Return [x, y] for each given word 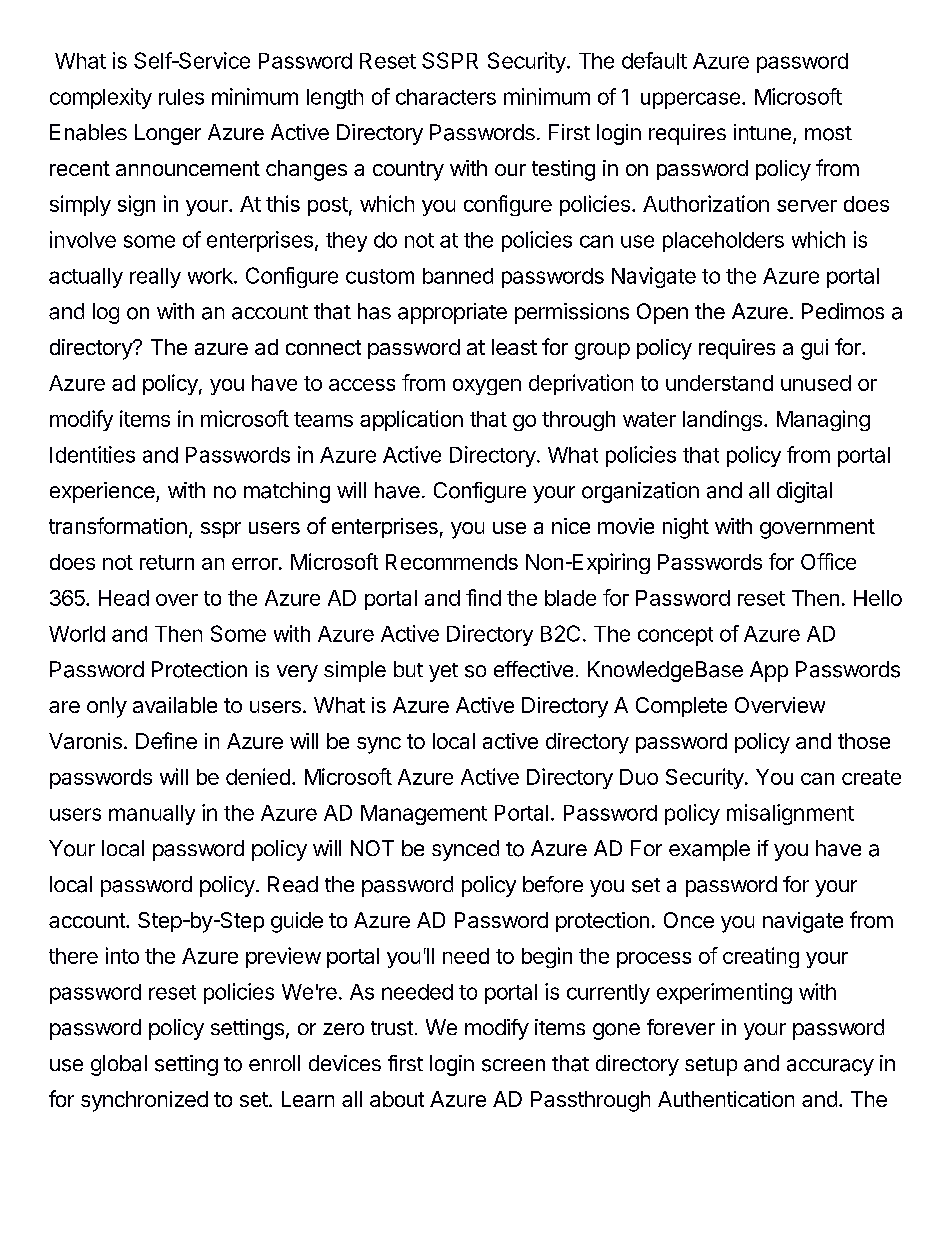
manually [152, 815]
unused [816, 383]
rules [181, 97]
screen [513, 1065]
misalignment [790, 814]
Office [828, 561]
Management [424, 815]
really [155, 278]
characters [446, 97]
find [483, 597]
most [828, 133]
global [119, 1065]
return [167, 562]
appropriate [452, 313]
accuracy [830, 1067]
